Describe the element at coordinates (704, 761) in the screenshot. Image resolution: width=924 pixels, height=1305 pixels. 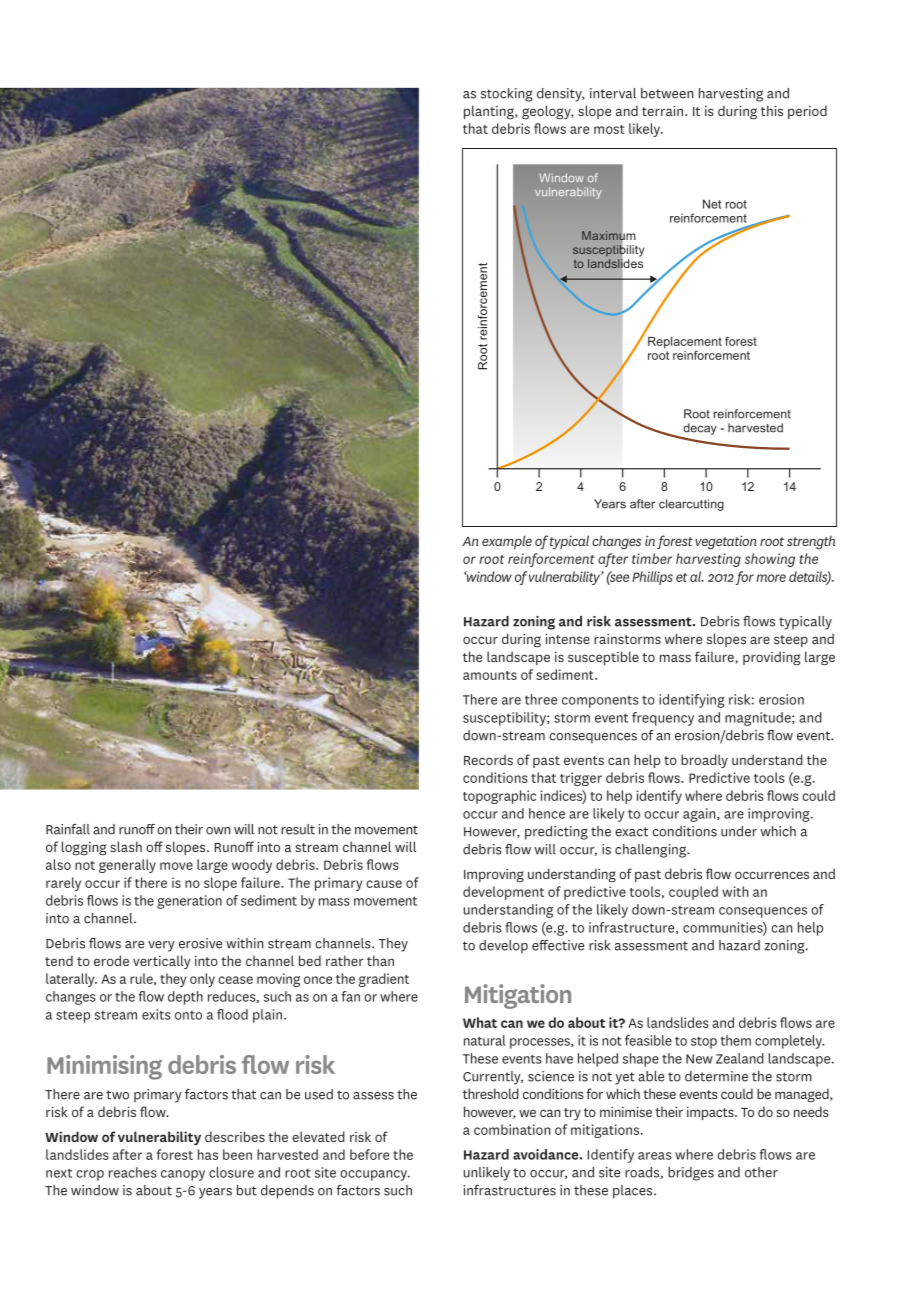
I see `broadly` at that location.
